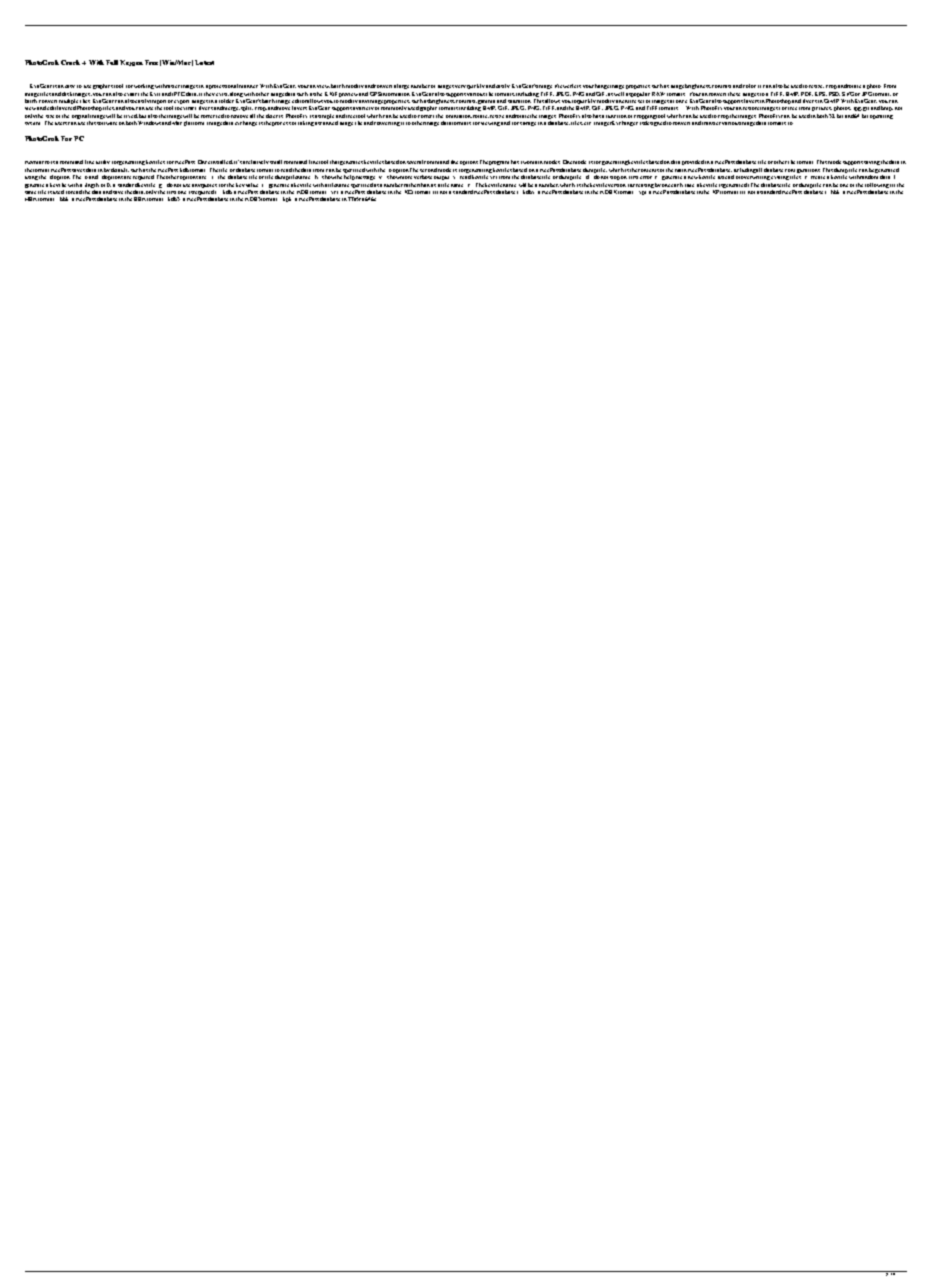 The height and width of the screenshot is (1288, 932). I want to click on storage, so click(528, 124).
